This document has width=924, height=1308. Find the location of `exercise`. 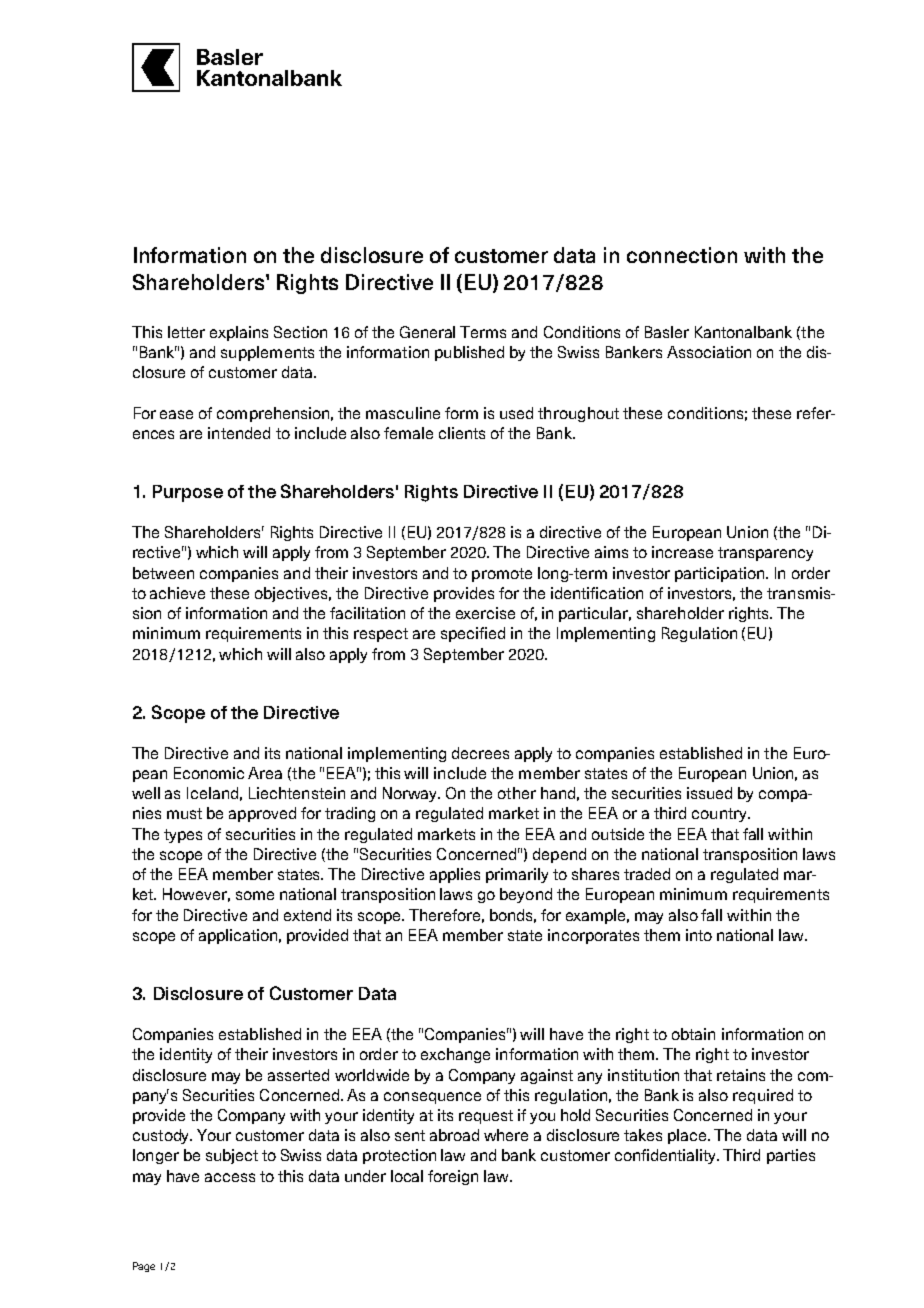

exercise is located at coordinates (485, 613).
